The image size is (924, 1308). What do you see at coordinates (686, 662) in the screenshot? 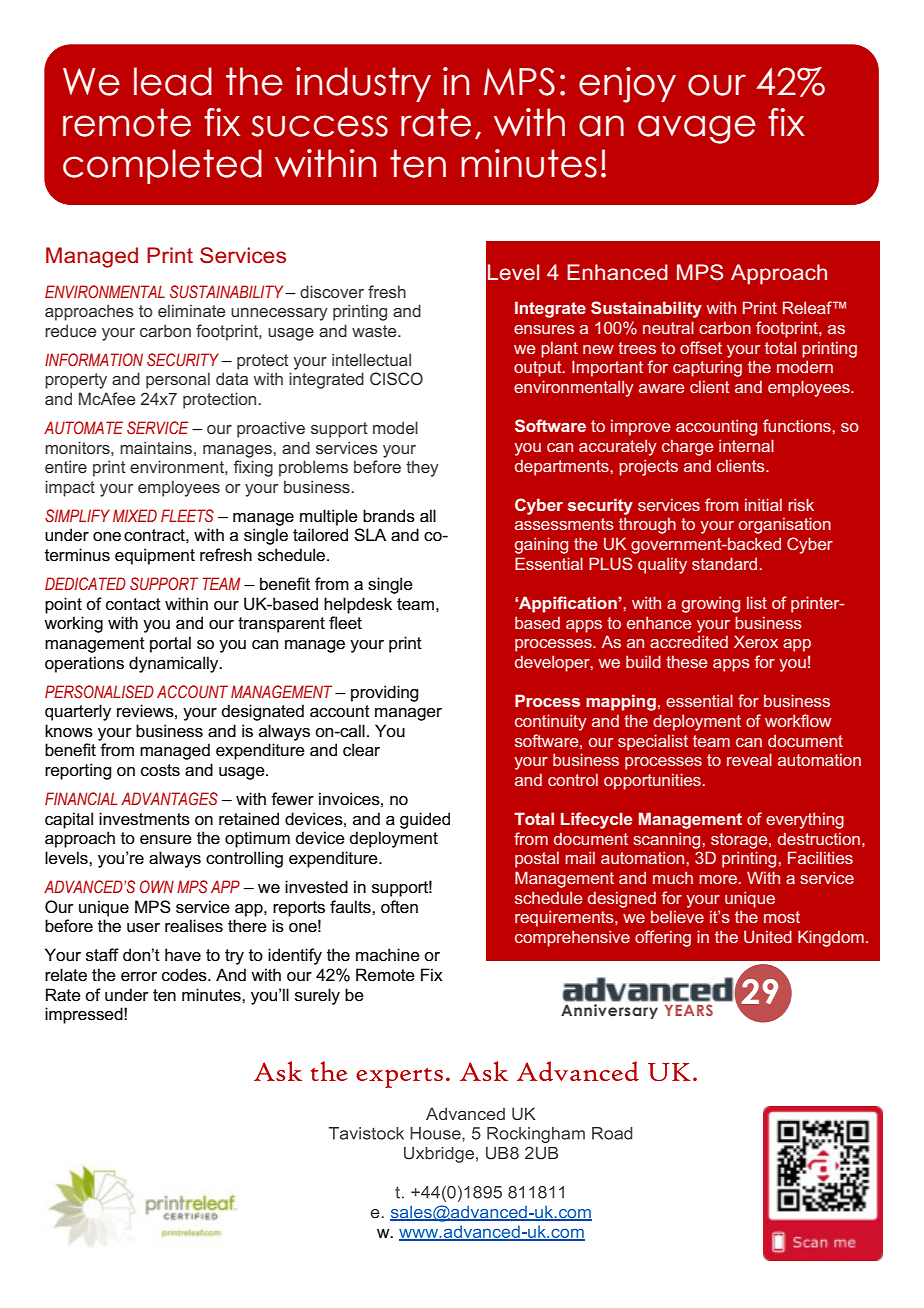
I see `these` at bounding box center [686, 662].
